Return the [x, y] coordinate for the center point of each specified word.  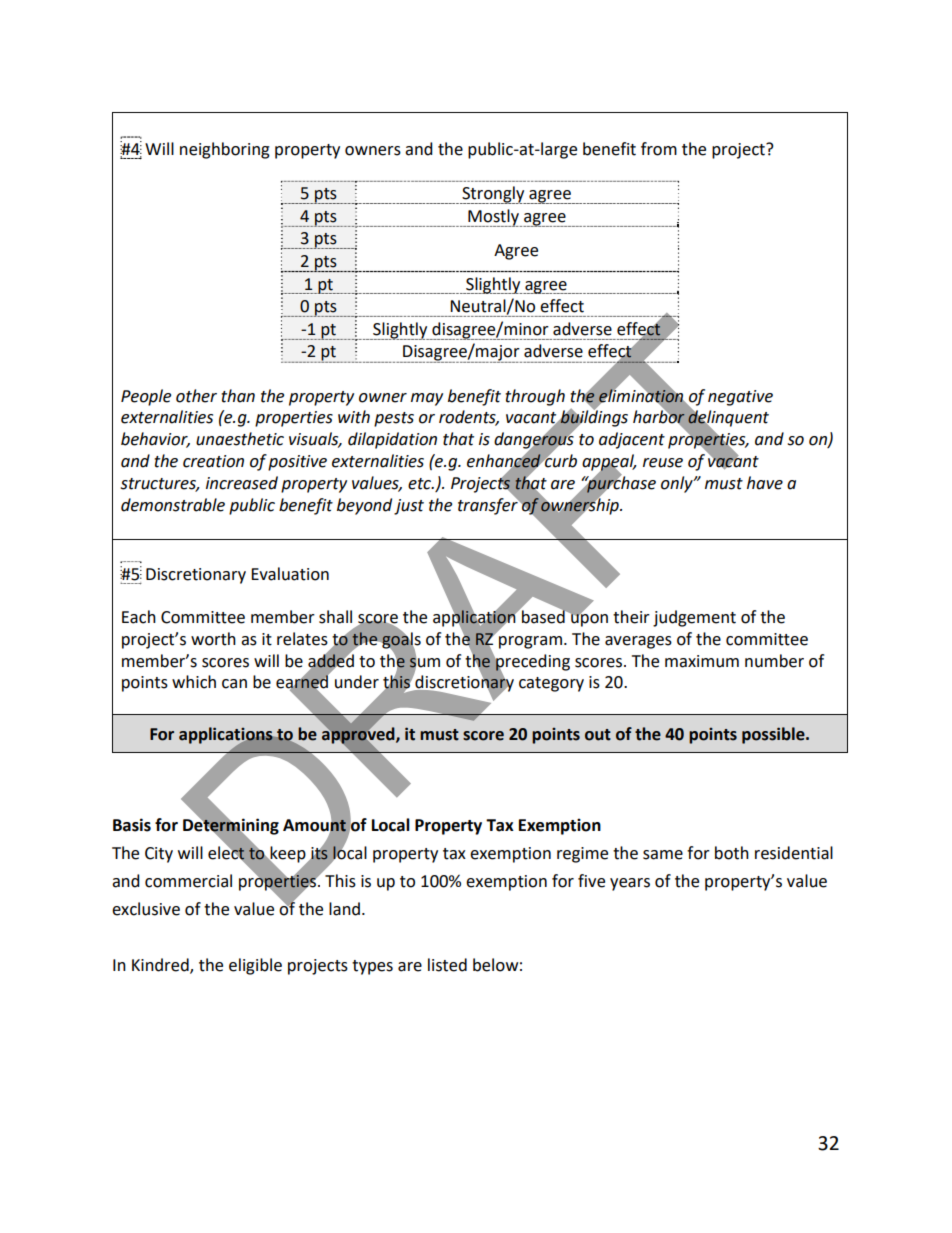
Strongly [493, 195]
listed [447, 965]
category [551, 684]
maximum [702, 661]
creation [213, 461]
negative [740, 398]
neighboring [225, 150]
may [427, 399]
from [659, 149]
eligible [255, 966]
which [194, 682]
